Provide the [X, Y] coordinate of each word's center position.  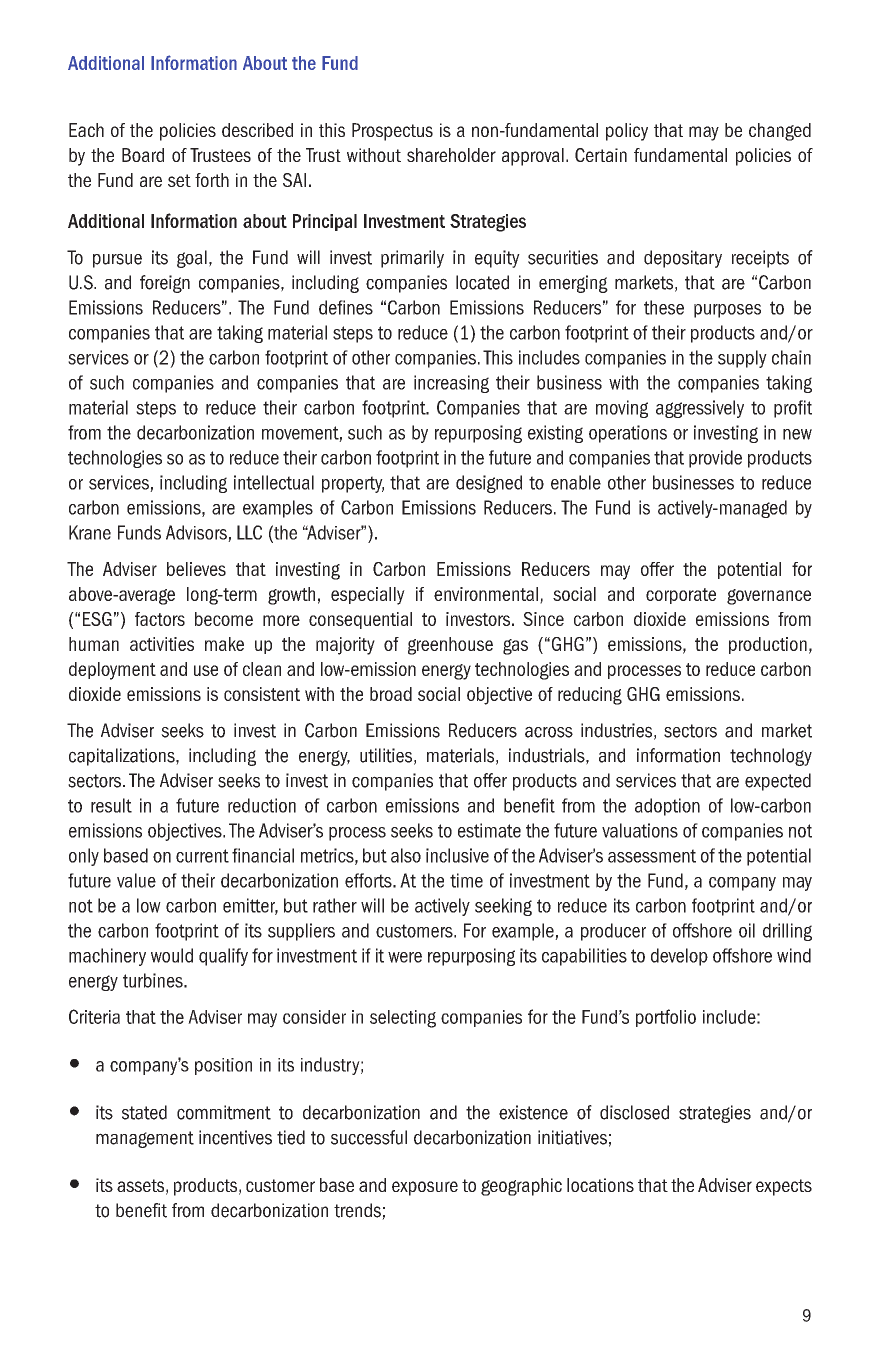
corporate [681, 596]
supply [742, 359]
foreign [165, 284]
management [145, 1139]
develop [679, 957]
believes [196, 569]
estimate [489, 830]
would [172, 955]
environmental [486, 594]
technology [771, 757]
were [405, 957]
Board [143, 155]
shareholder [451, 155]
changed [780, 132]
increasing [451, 384]
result [111, 805]
